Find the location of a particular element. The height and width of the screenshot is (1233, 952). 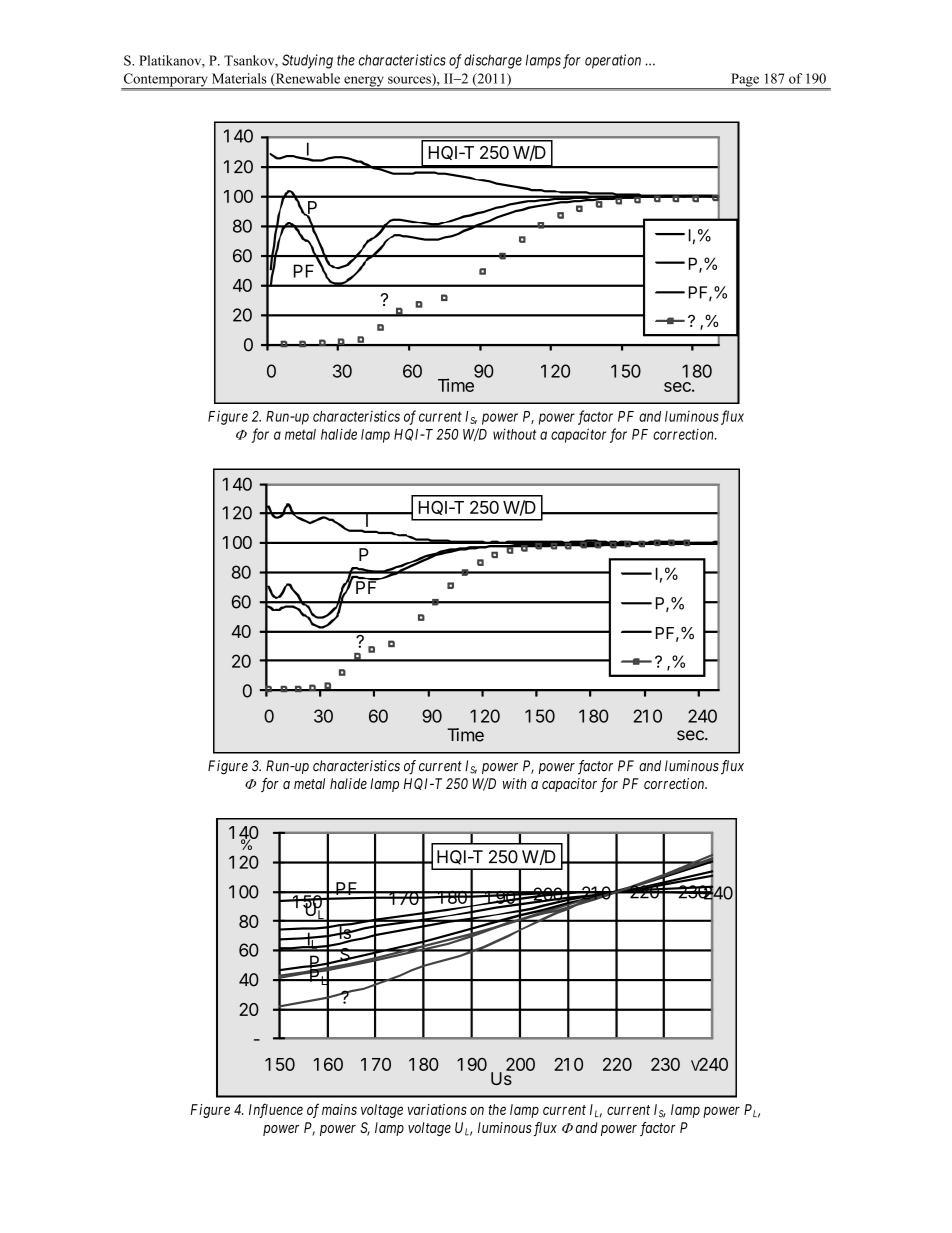

Page is located at coordinates (745, 81).
